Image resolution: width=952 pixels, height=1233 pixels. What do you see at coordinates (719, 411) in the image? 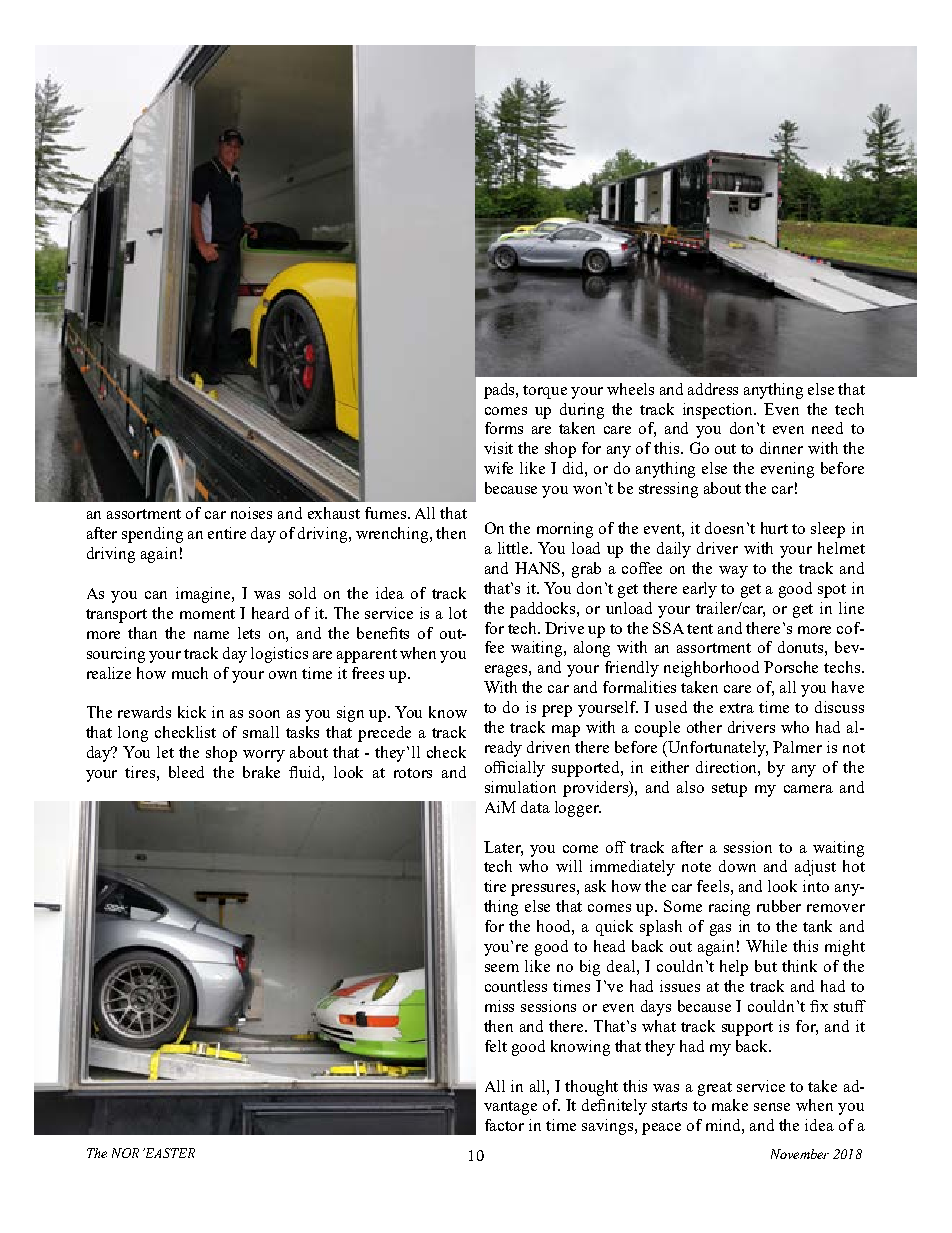
I see `inspection` at bounding box center [719, 411].
